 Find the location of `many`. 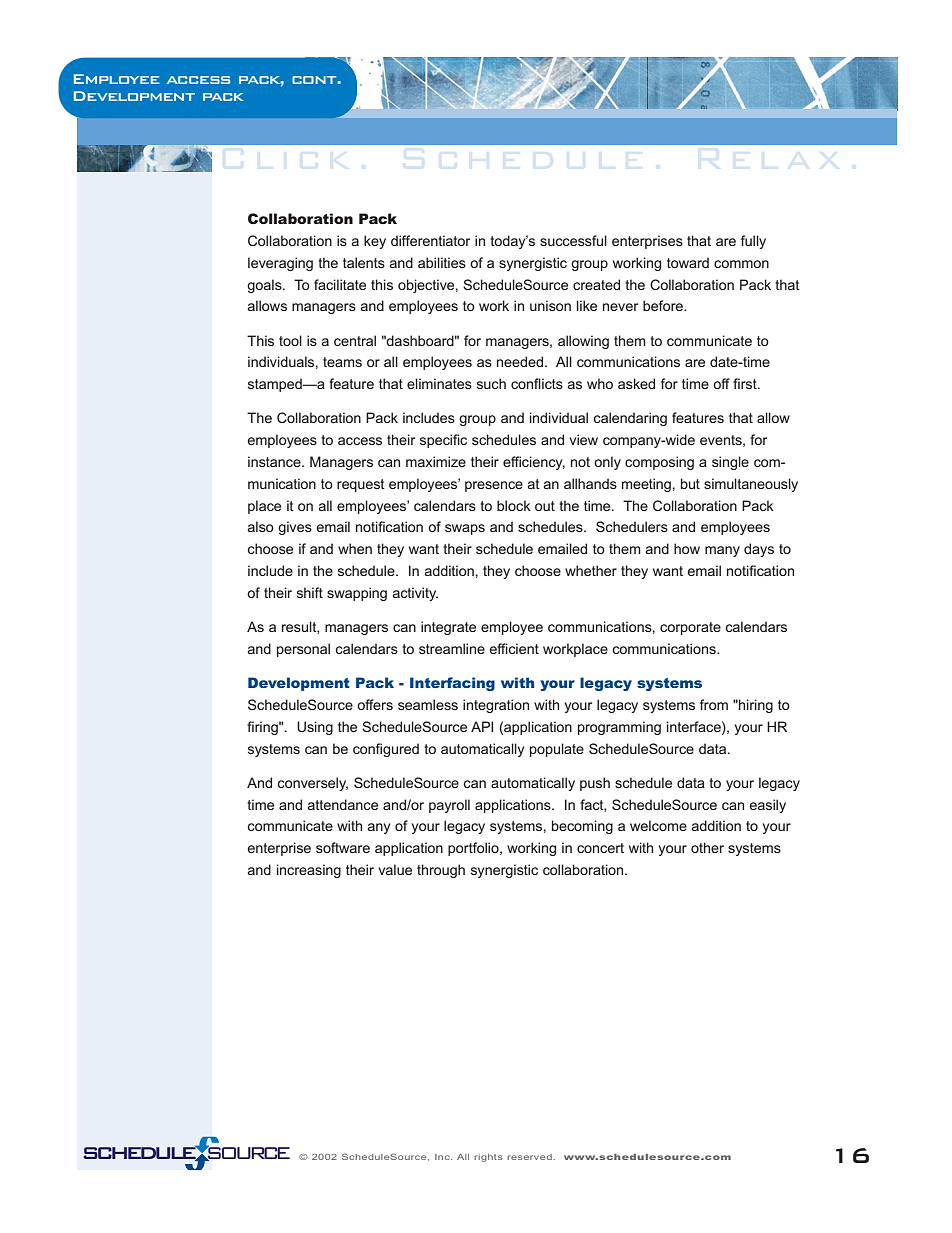

many is located at coordinates (722, 551).
